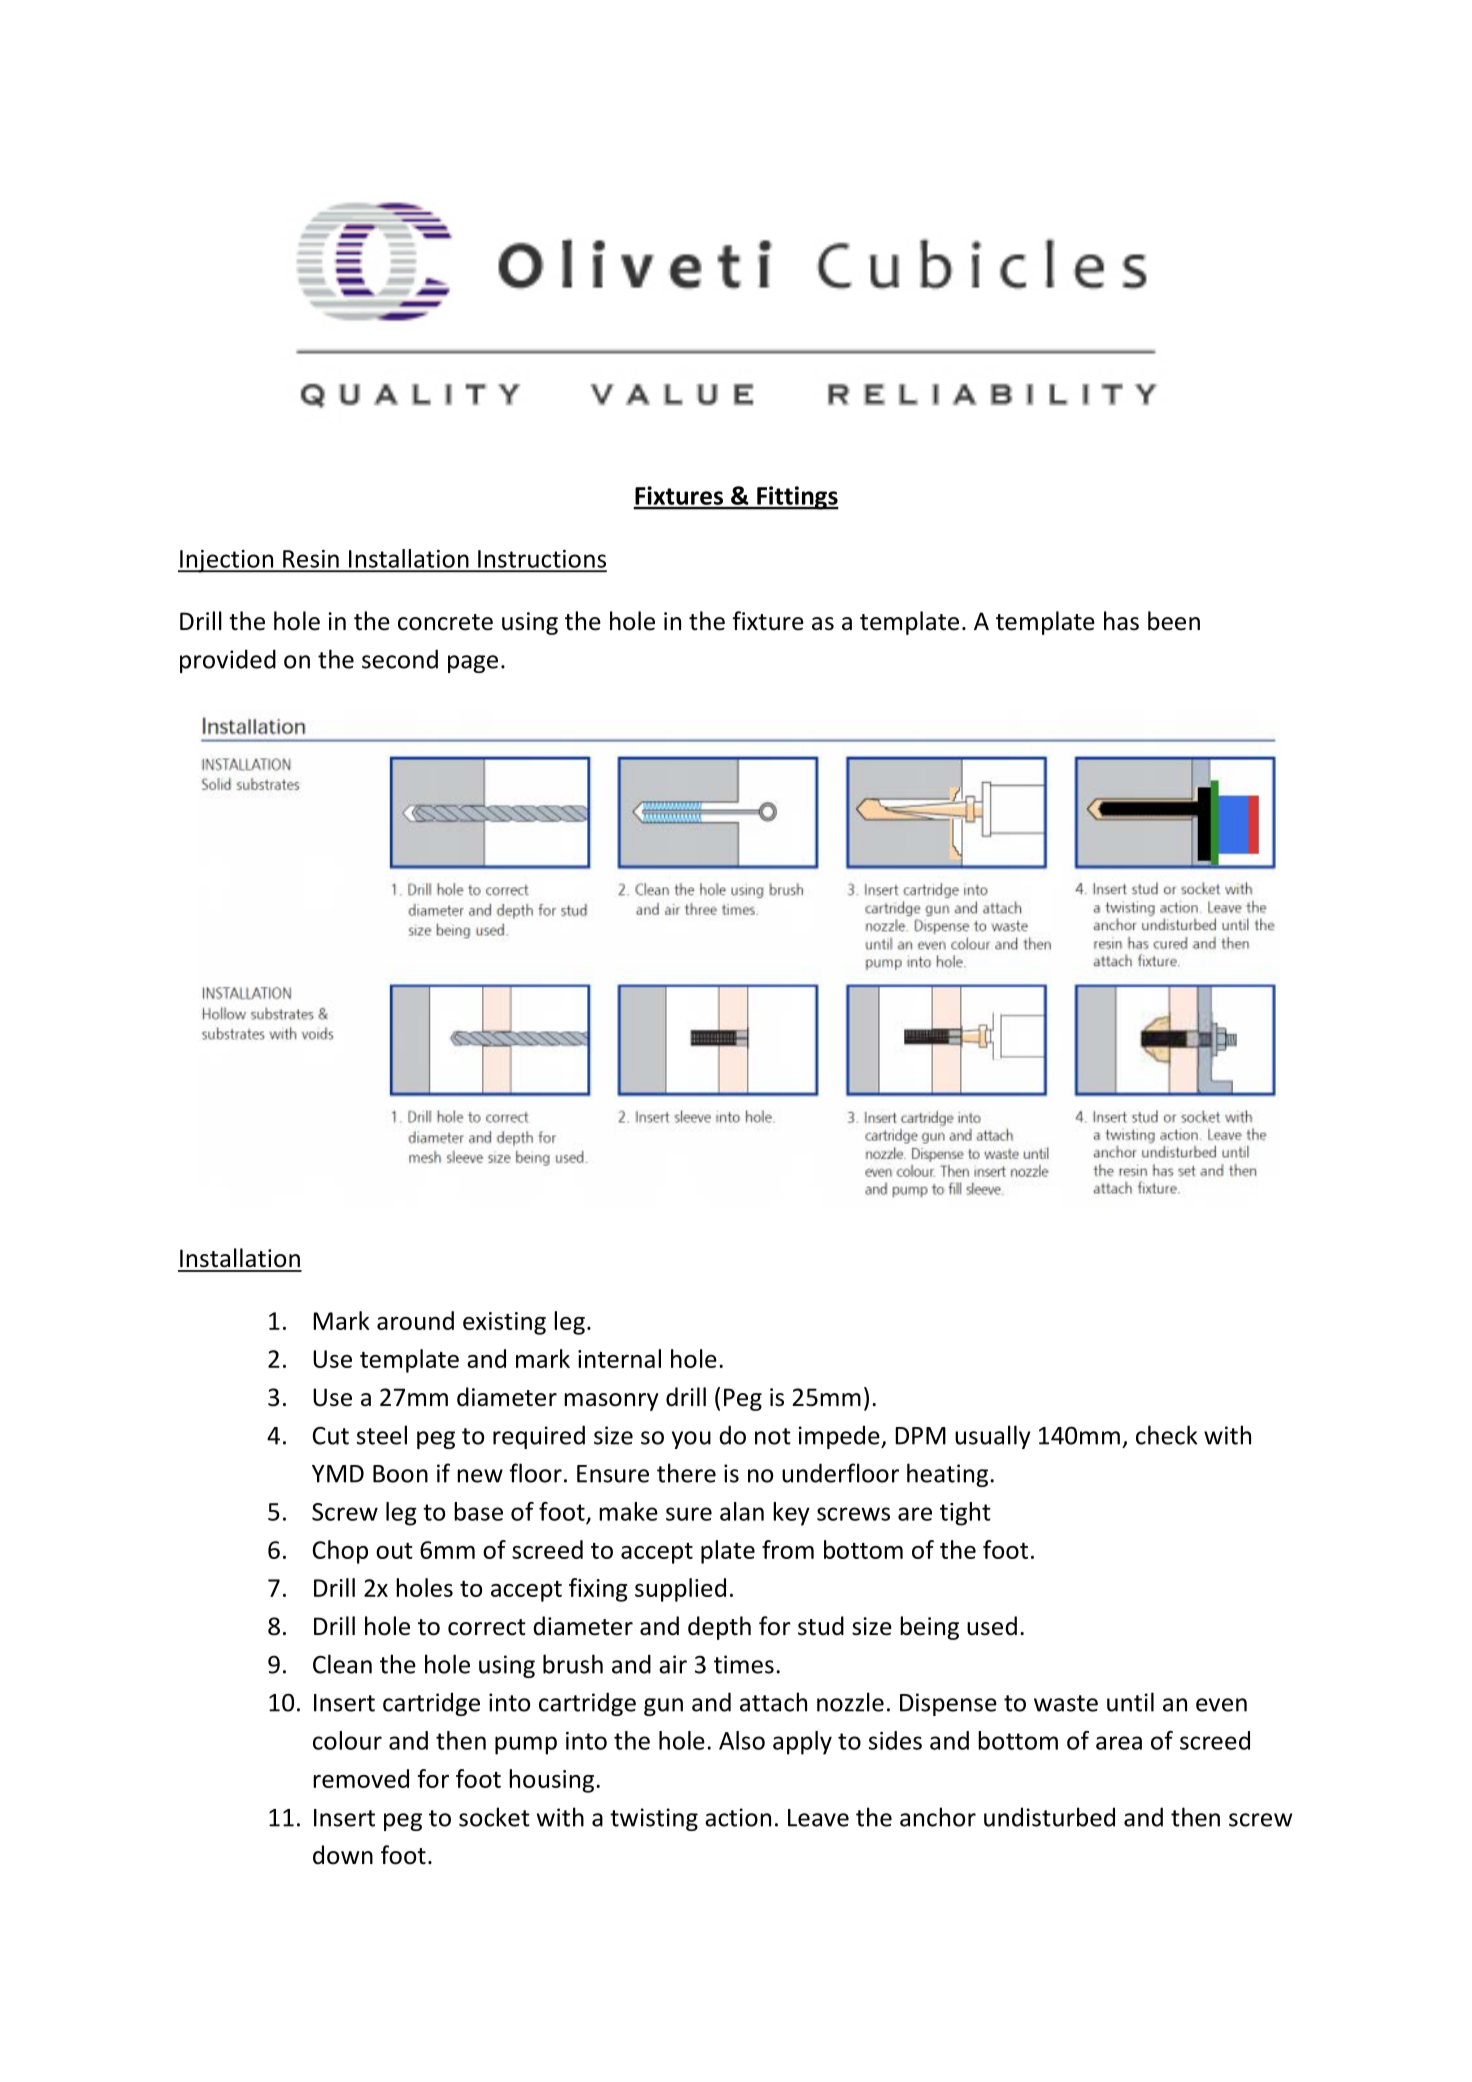  What do you see at coordinates (1167, 1435) in the screenshot?
I see `check` at bounding box center [1167, 1435].
